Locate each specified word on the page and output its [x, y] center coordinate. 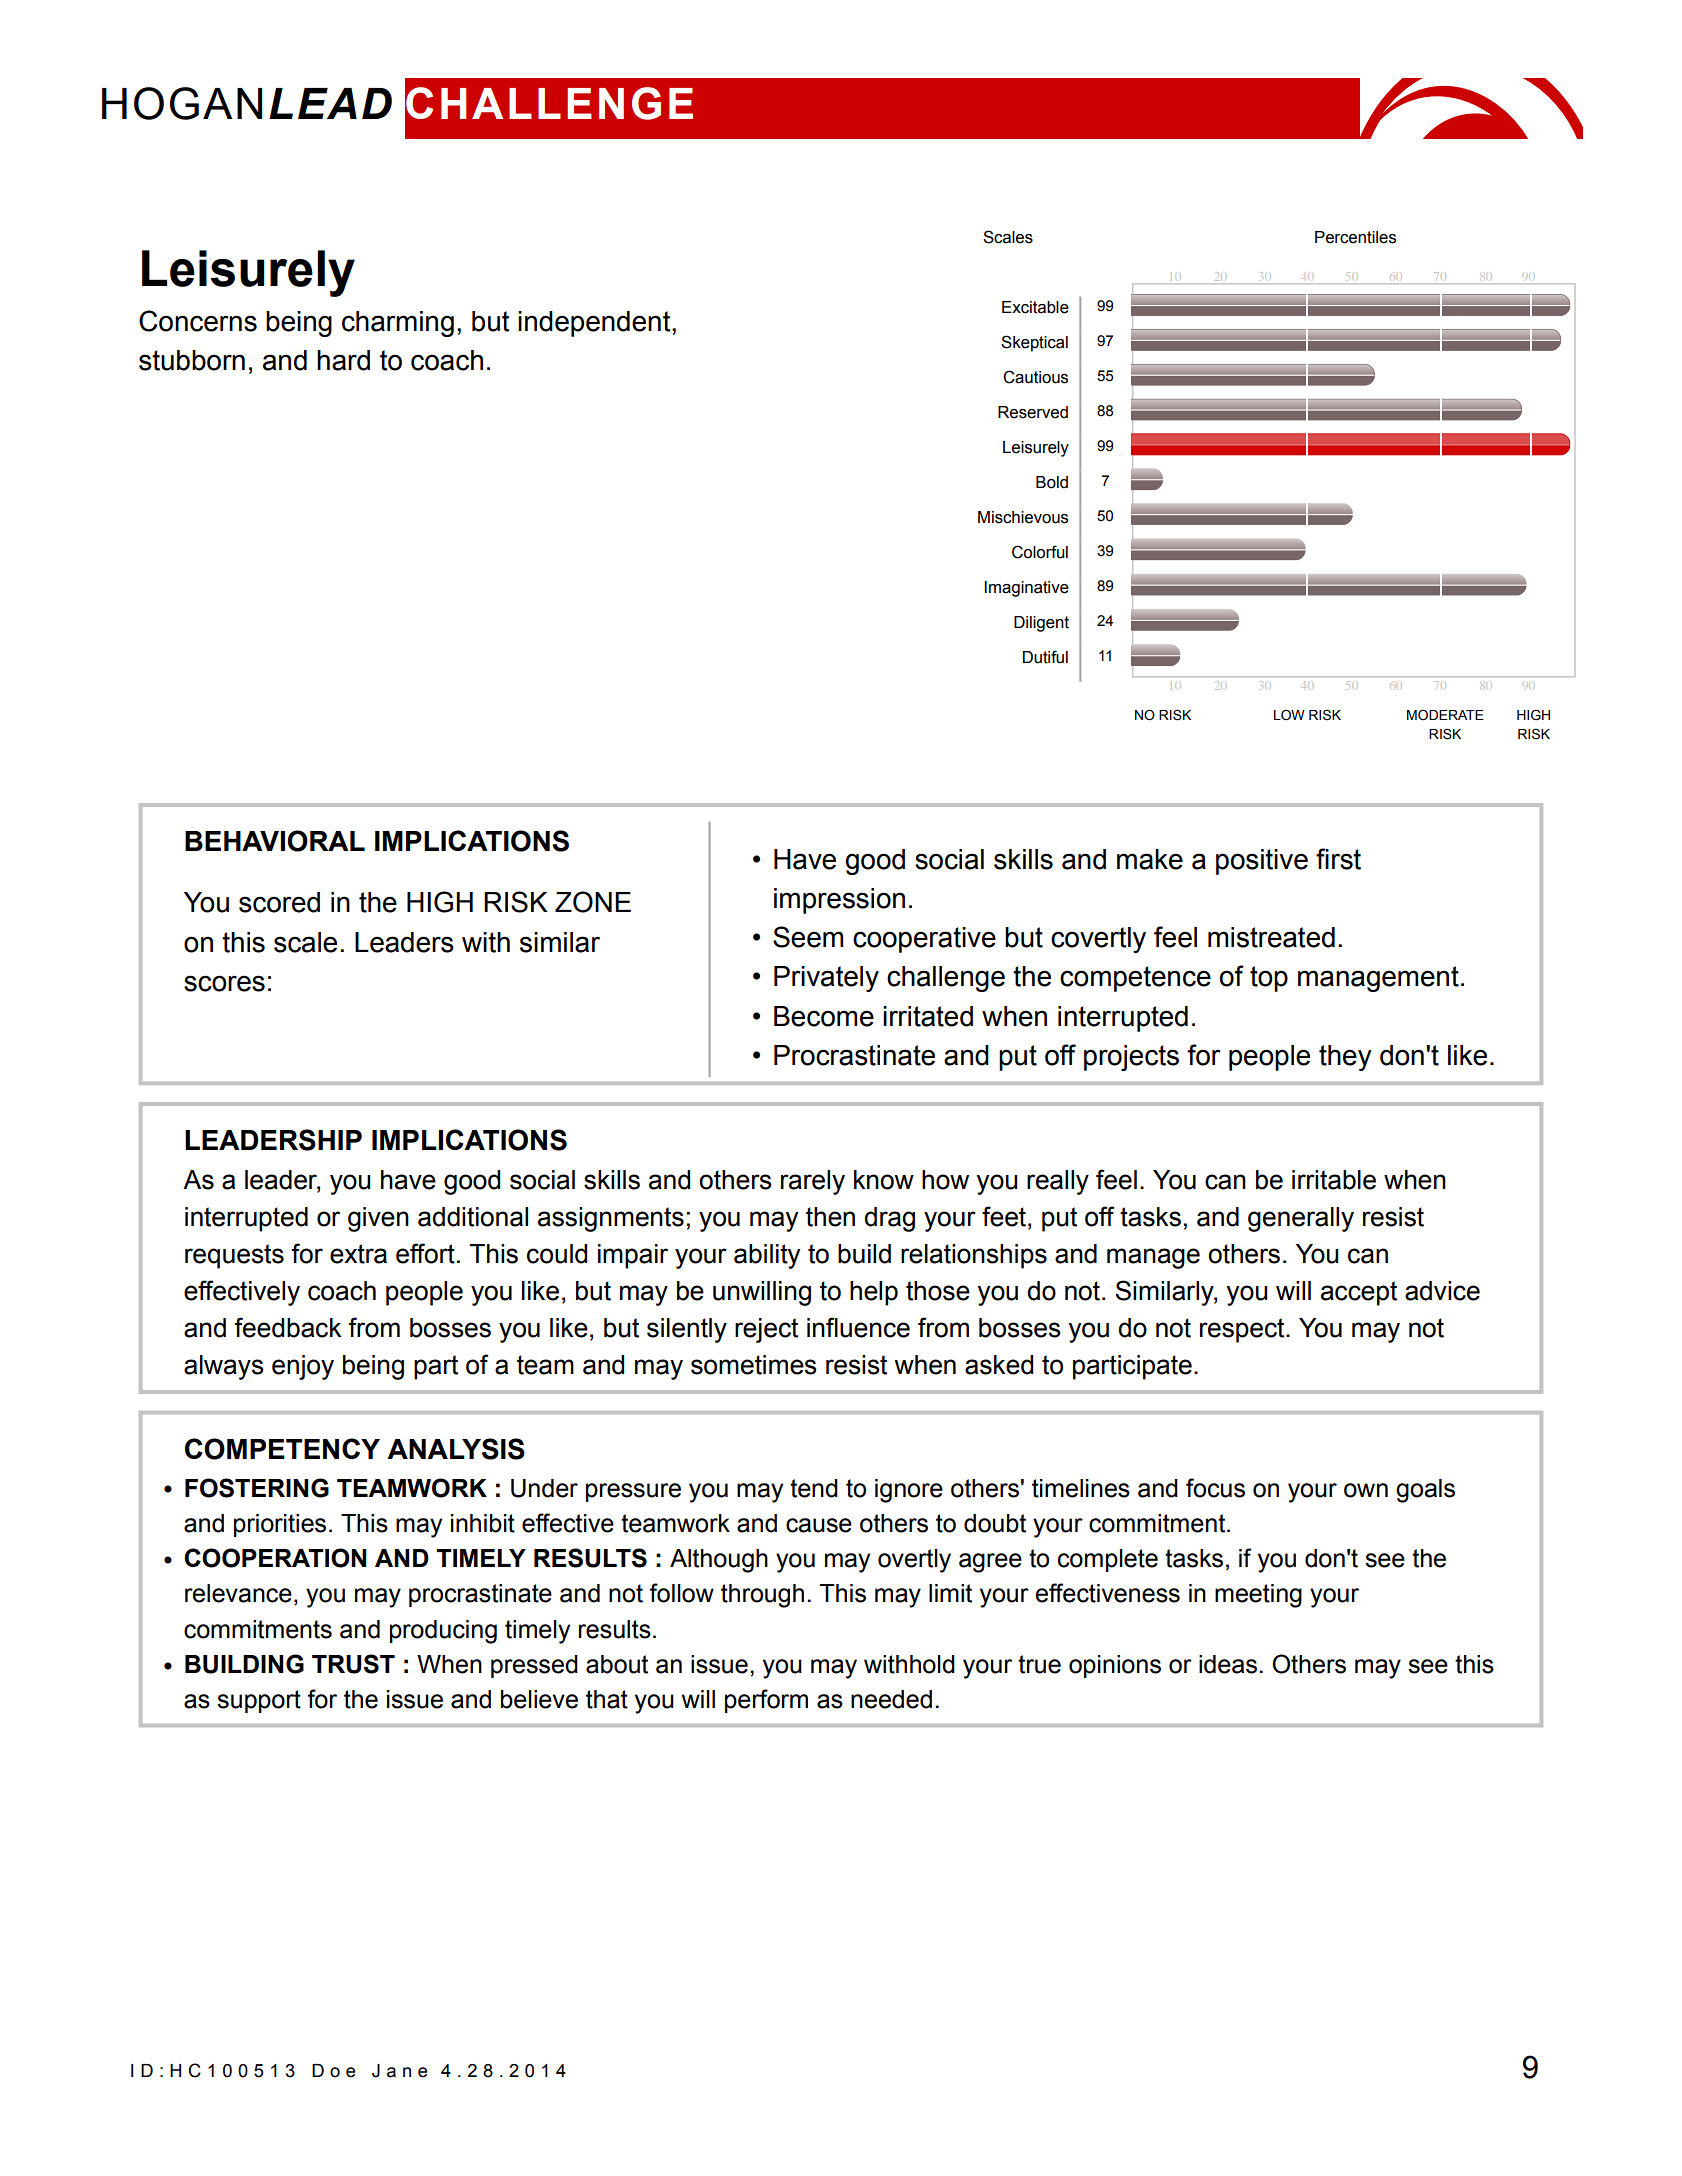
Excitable [1035, 307]
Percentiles [1355, 237]
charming [398, 324]
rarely [813, 1182]
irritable [1334, 1180]
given [378, 1219]
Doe [333, 2071]
